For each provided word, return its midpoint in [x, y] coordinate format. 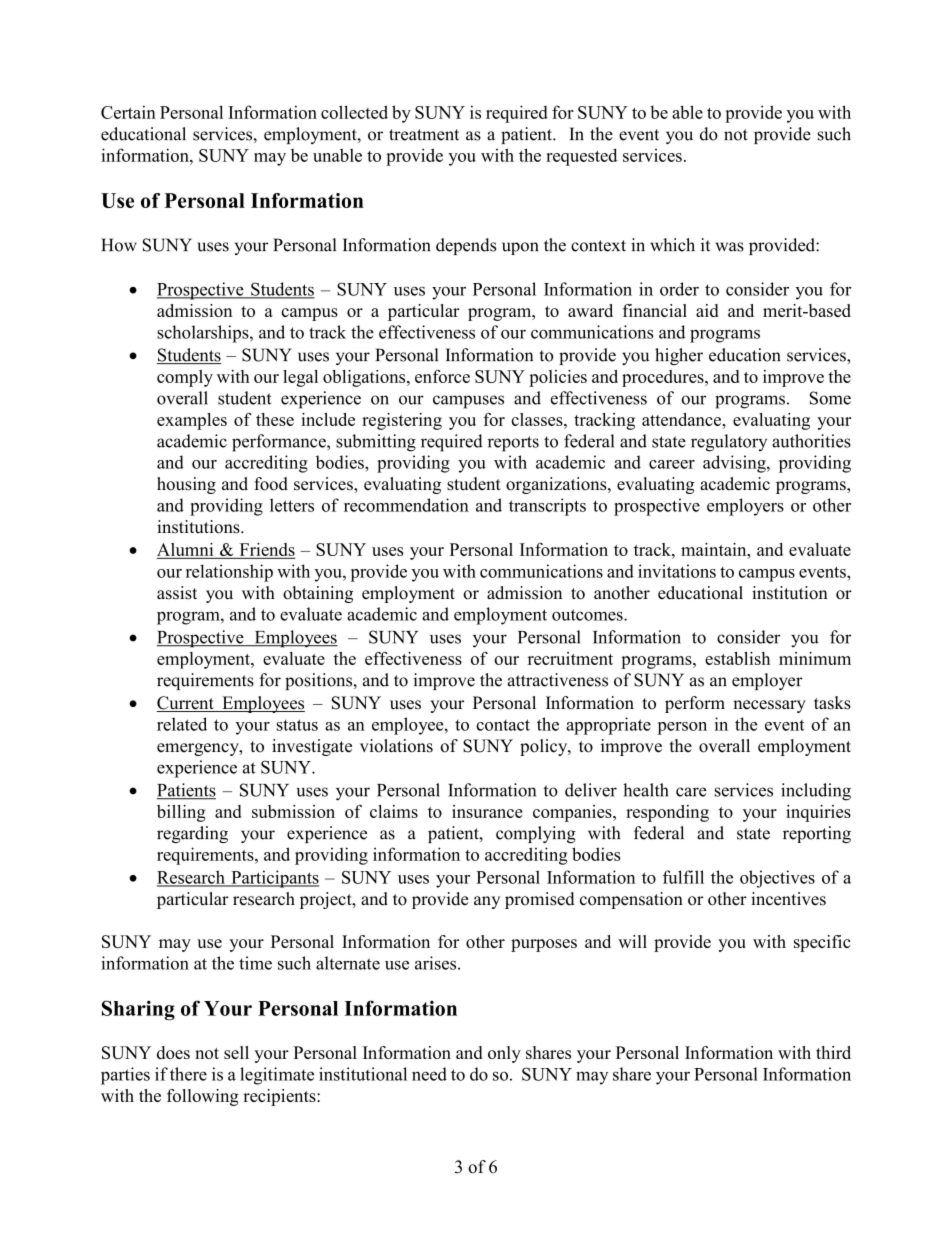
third [833, 1052]
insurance [487, 811]
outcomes [588, 615]
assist [177, 593]
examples [192, 421]
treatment [424, 135]
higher [679, 356]
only [504, 1054]
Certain [128, 112]
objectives [777, 879]
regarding [192, 834]
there [188, 1074]
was [730, 247]
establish [737, 658]
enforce [442, 376]
